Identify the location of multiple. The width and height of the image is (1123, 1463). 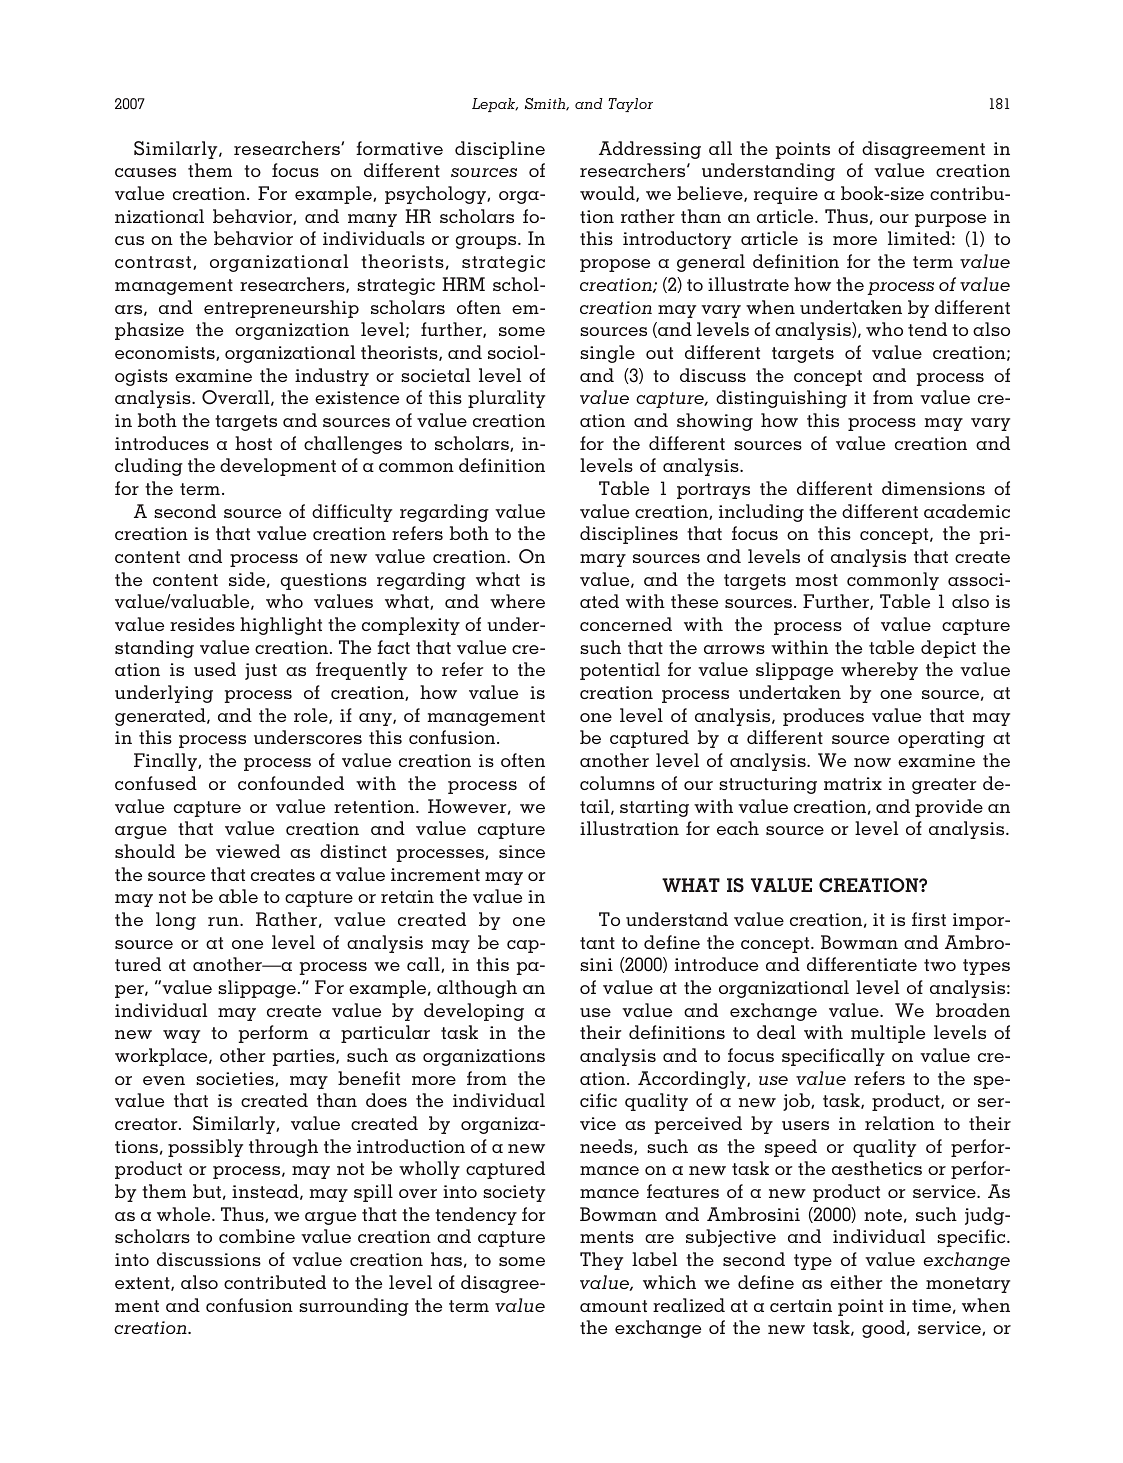
(888, 1034).
